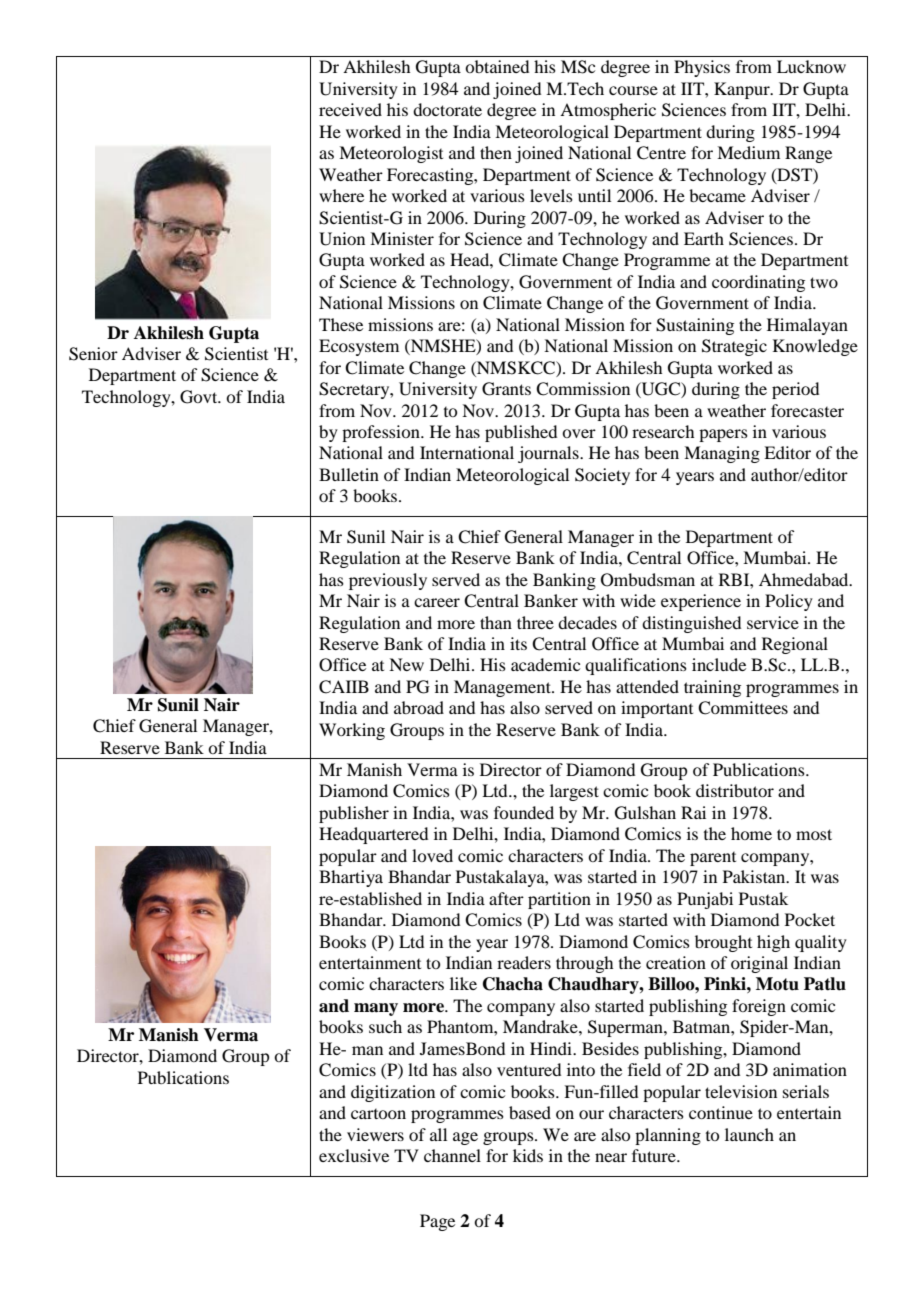 The width and height of the screenshot is (924, 1308). What do you see at coordinates (452, 1155) in the screenshot?
I see `channel` at bounding box center [452, 1155].
